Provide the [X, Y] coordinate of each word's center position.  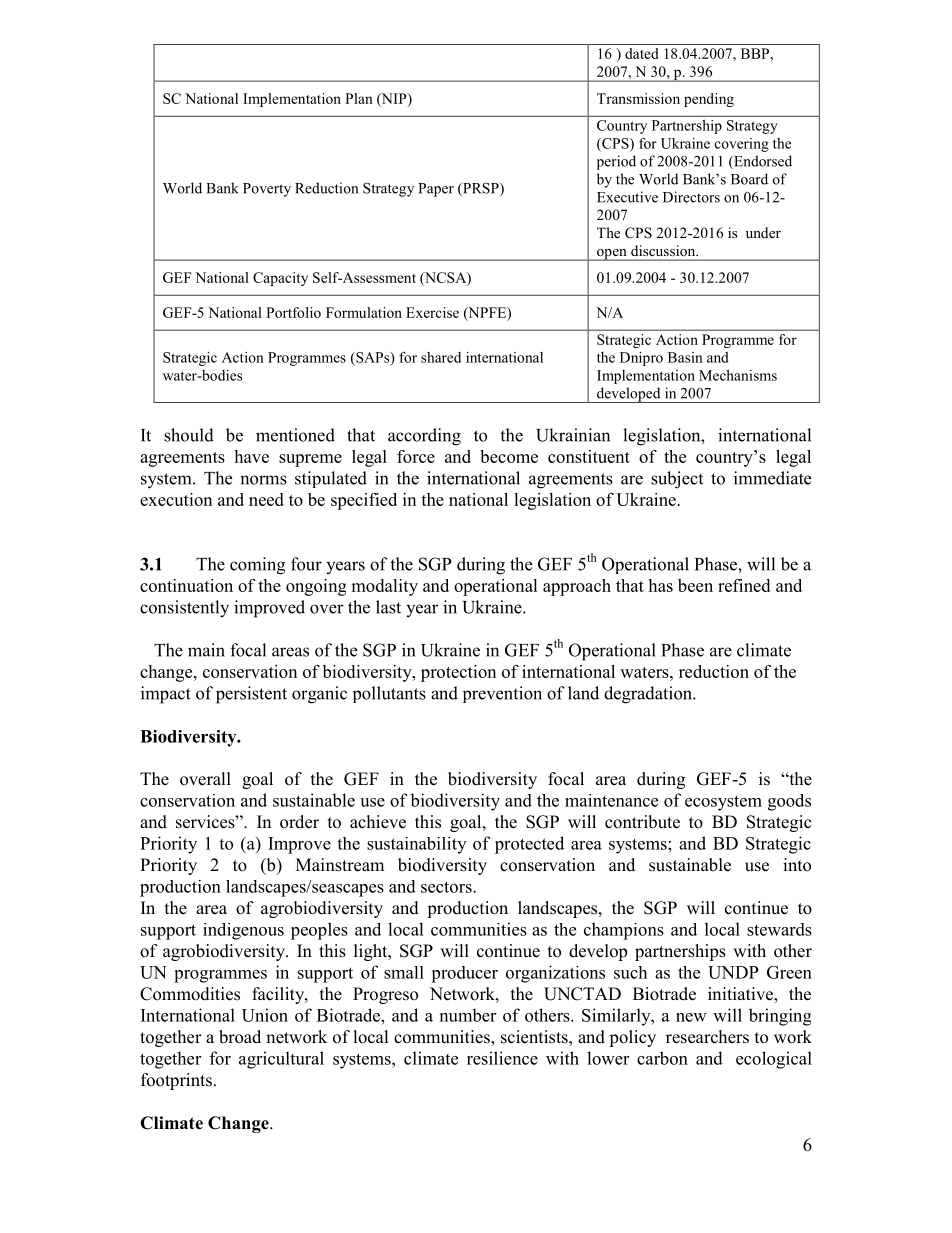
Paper [436, 190]
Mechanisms [738, 375]
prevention [502, 694]
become [509, 456]
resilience [502, 1058]
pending [709, 100]
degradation [649, 695]
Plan [359, 98]
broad [240, 1037]
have [251, 456]
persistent [251, 695]
